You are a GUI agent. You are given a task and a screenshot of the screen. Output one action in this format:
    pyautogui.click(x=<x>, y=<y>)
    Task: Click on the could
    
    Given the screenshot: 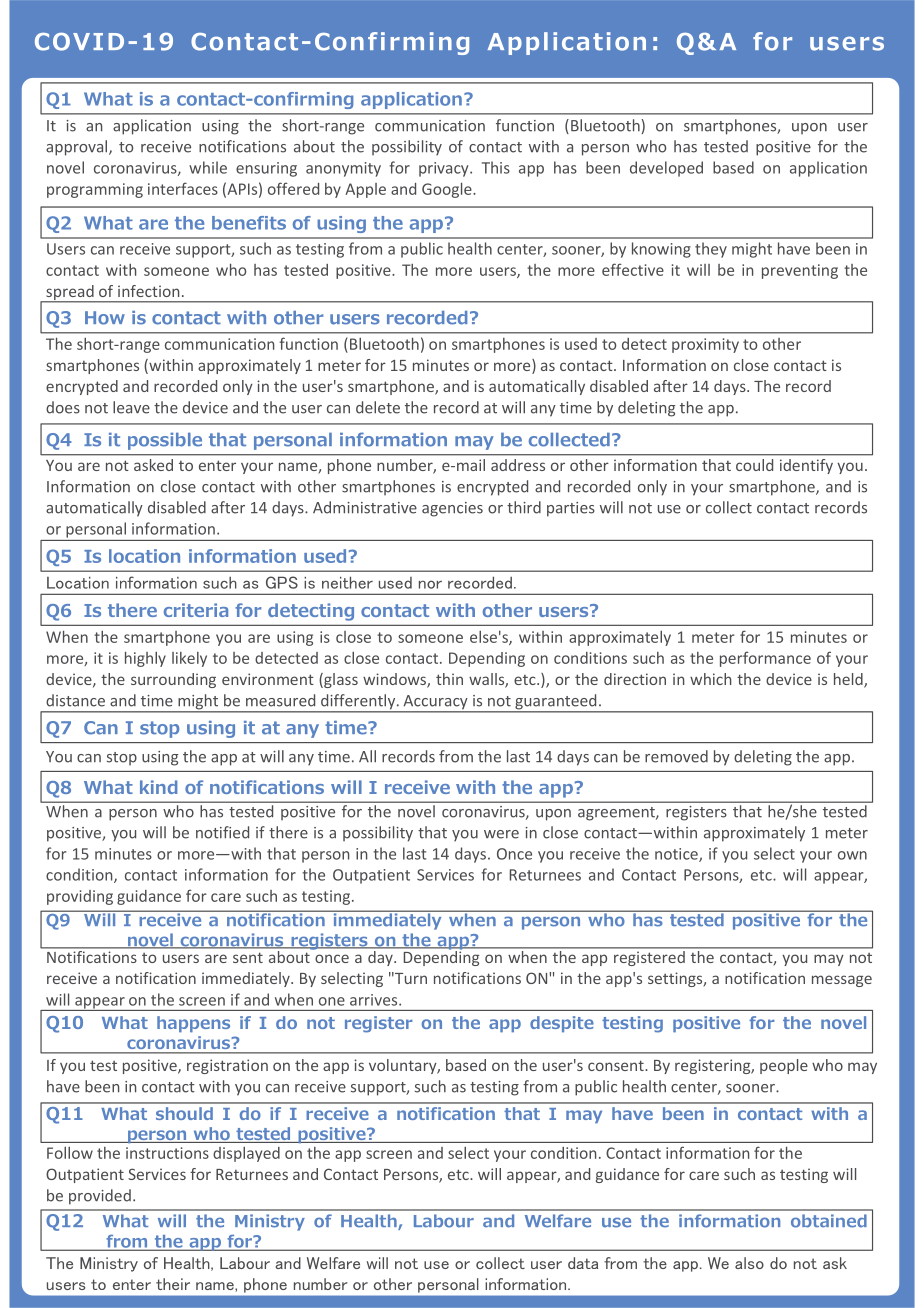 What is the action you would take?
    pyautogui.click(x=754, y=465)
